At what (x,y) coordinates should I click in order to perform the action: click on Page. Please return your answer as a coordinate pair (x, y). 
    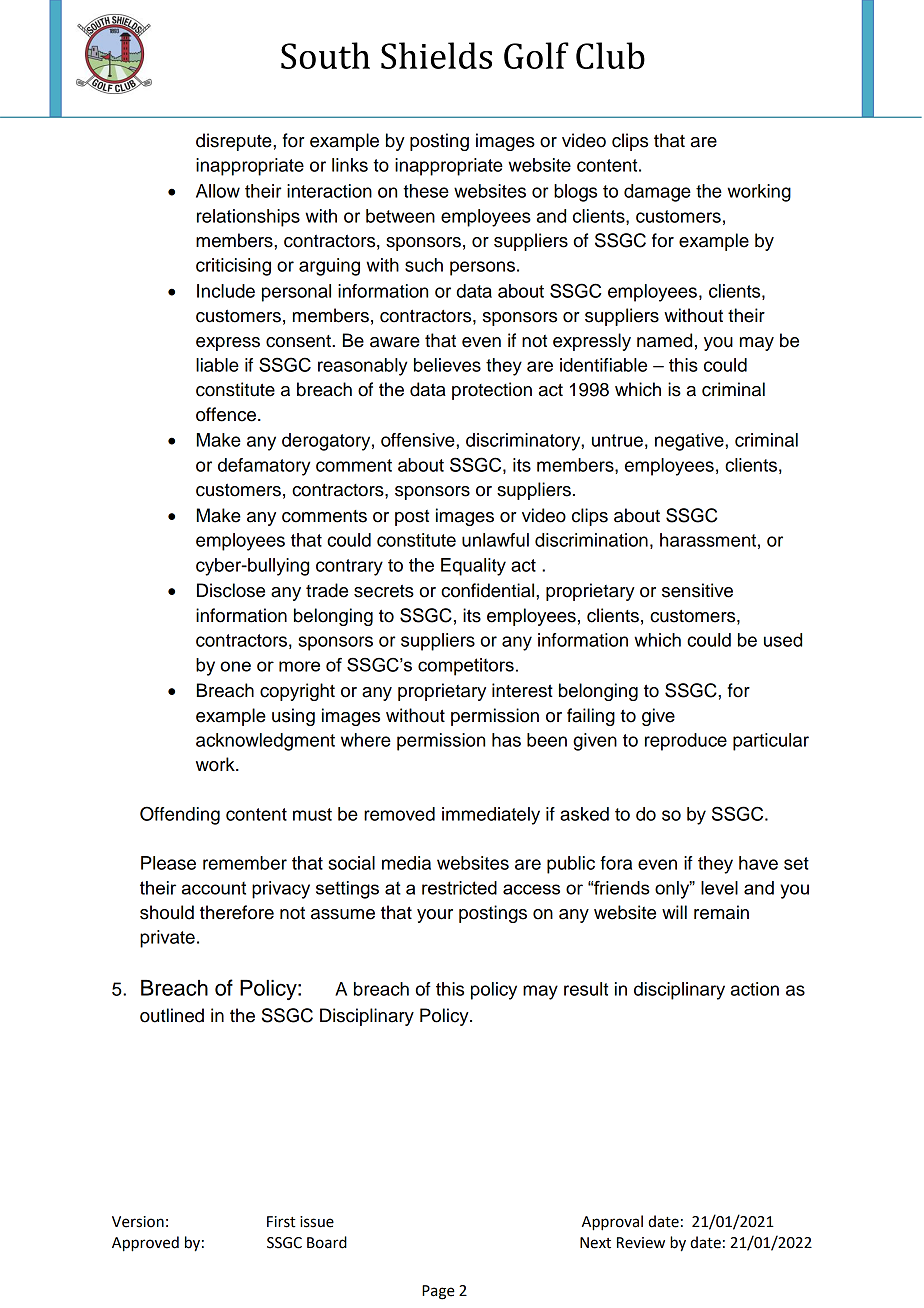
    Looking at the image, I should click on (438, 1292).
